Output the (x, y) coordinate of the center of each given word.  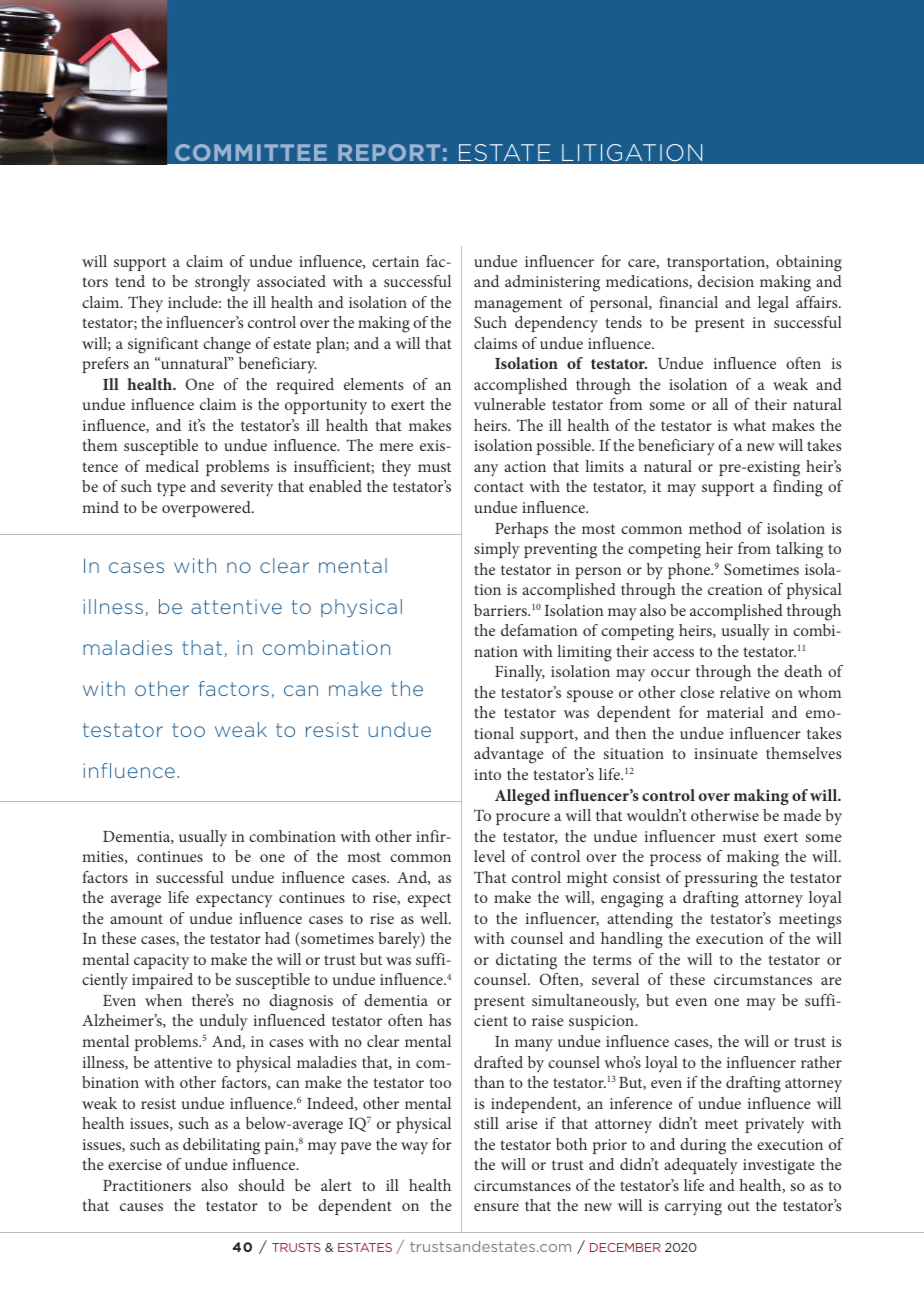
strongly (222, 283)
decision (726, 281)
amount (136, 919)
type (171, 489)
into (487, 774)
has (440, 1020)
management (518, 305)
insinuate (726, 753)
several (615, 979)
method (715, 528)
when (163, 1000)
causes (141, 1207)
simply (497, 550)
